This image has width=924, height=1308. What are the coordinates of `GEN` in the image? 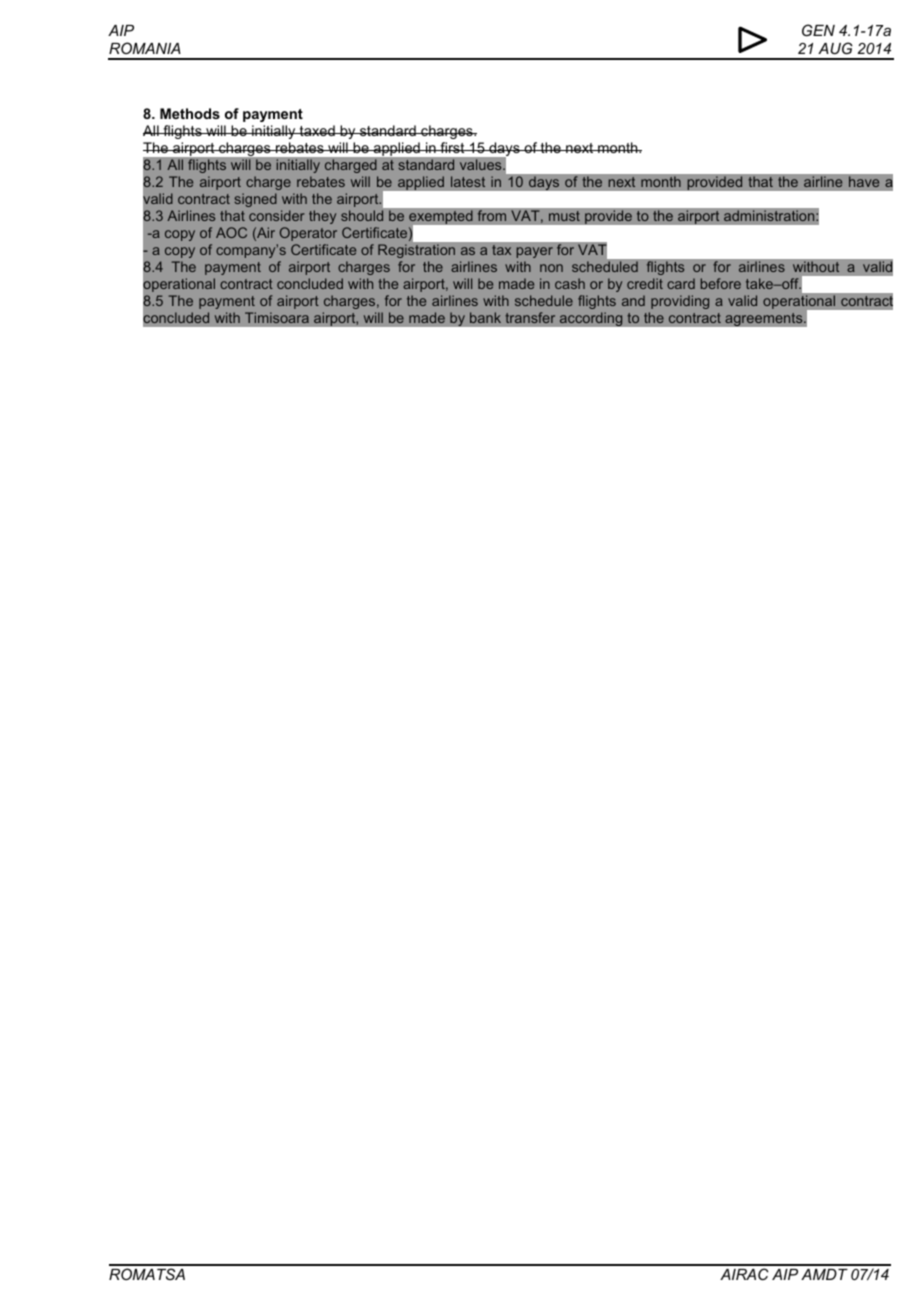 It's located at (818, 30).
